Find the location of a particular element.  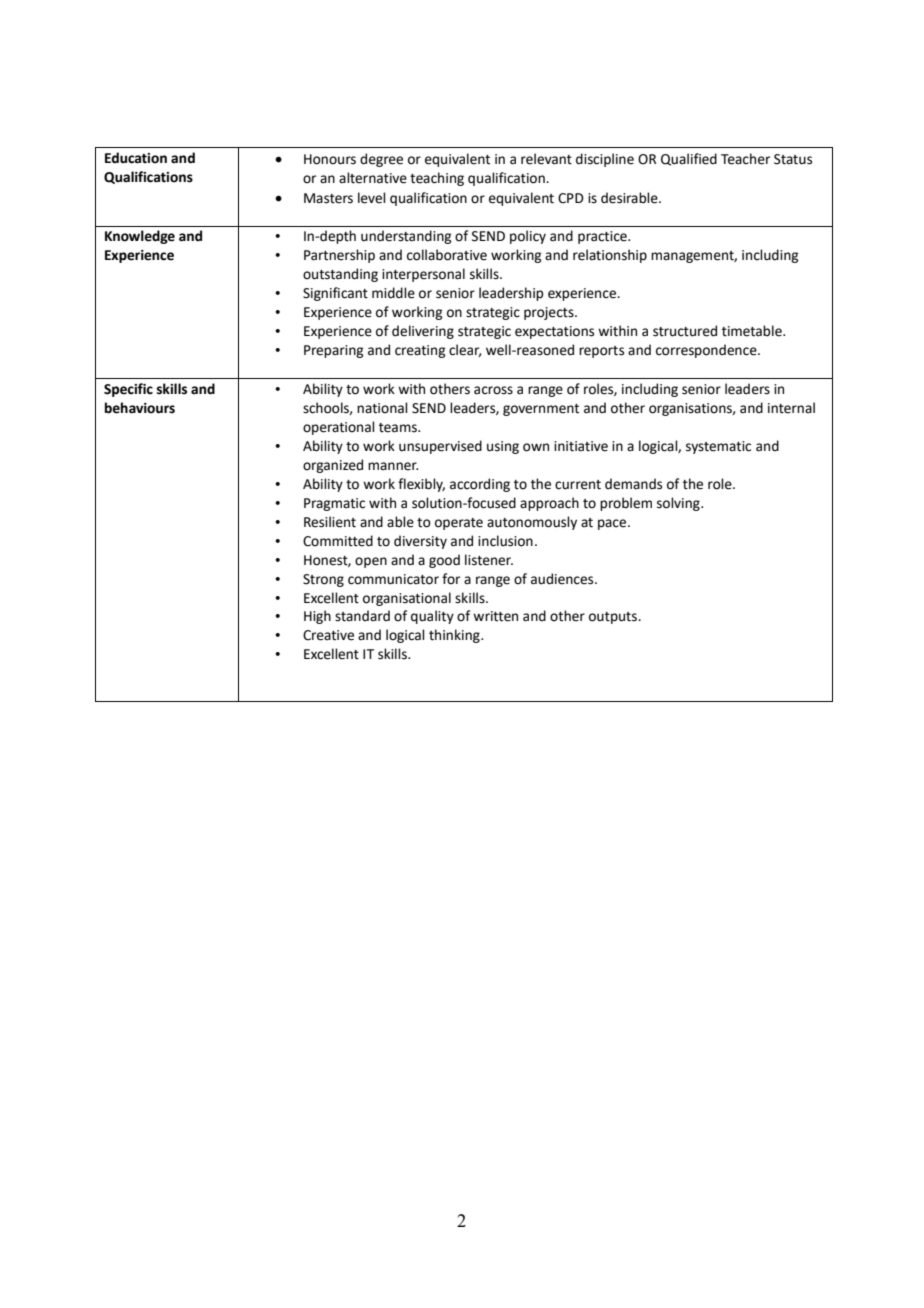

Qualified is located at coordinates (689, 159).
